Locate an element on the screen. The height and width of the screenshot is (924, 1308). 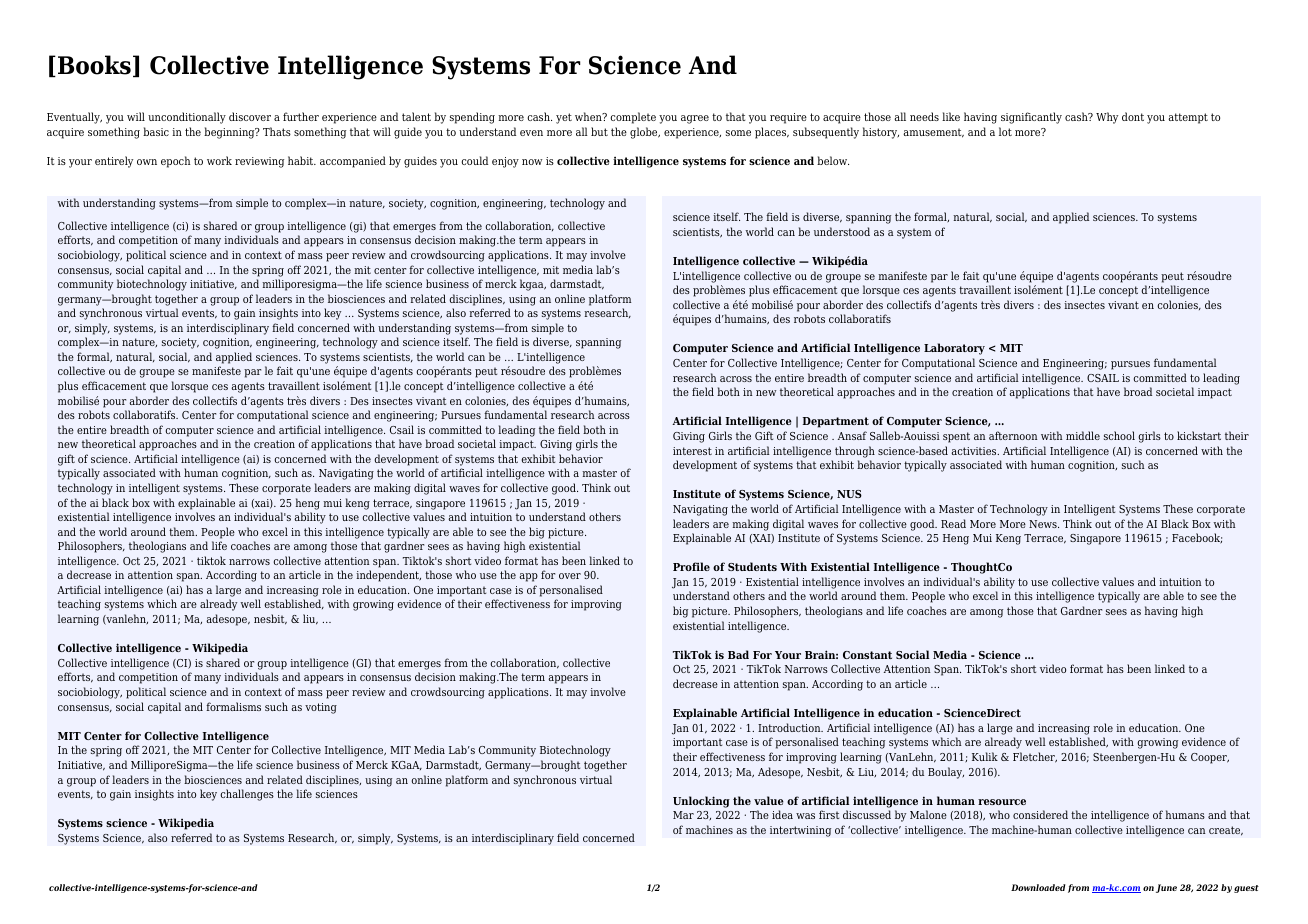
unconditionally is located at coordinates (187, 118).
